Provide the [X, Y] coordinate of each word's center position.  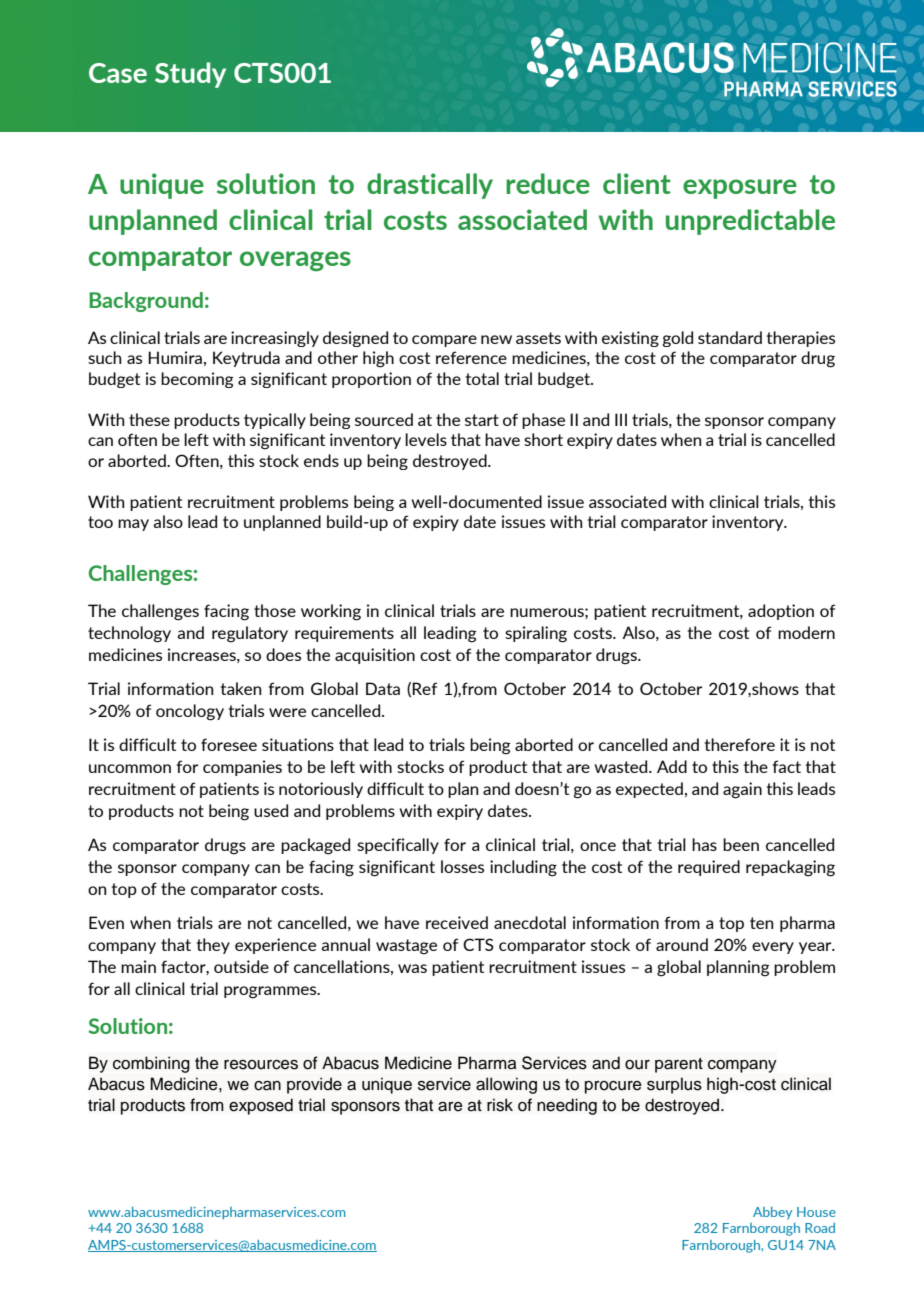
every [773, 948]
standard [730, 337]
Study [190, 75]
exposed [261, 1106]
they [213, 946]
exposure [740, 189]
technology [129, 634]
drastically [430, 186]
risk [500, 1105]
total [482, 378]
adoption [781, 612]
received [457, 922]
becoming [197, 380]
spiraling [536, 634]
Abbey [772, 1213]
